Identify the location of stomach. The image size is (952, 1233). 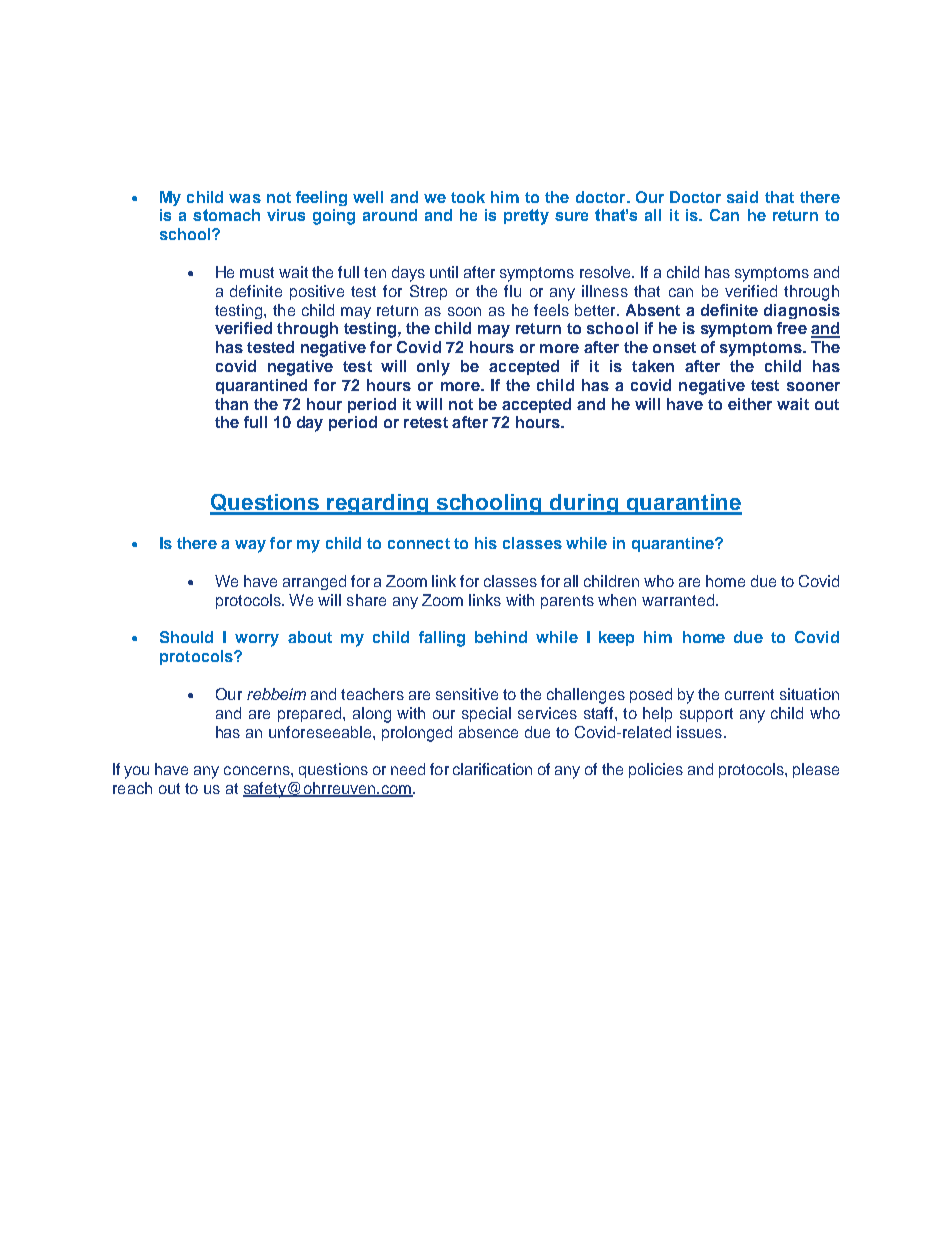
(226, 215).
